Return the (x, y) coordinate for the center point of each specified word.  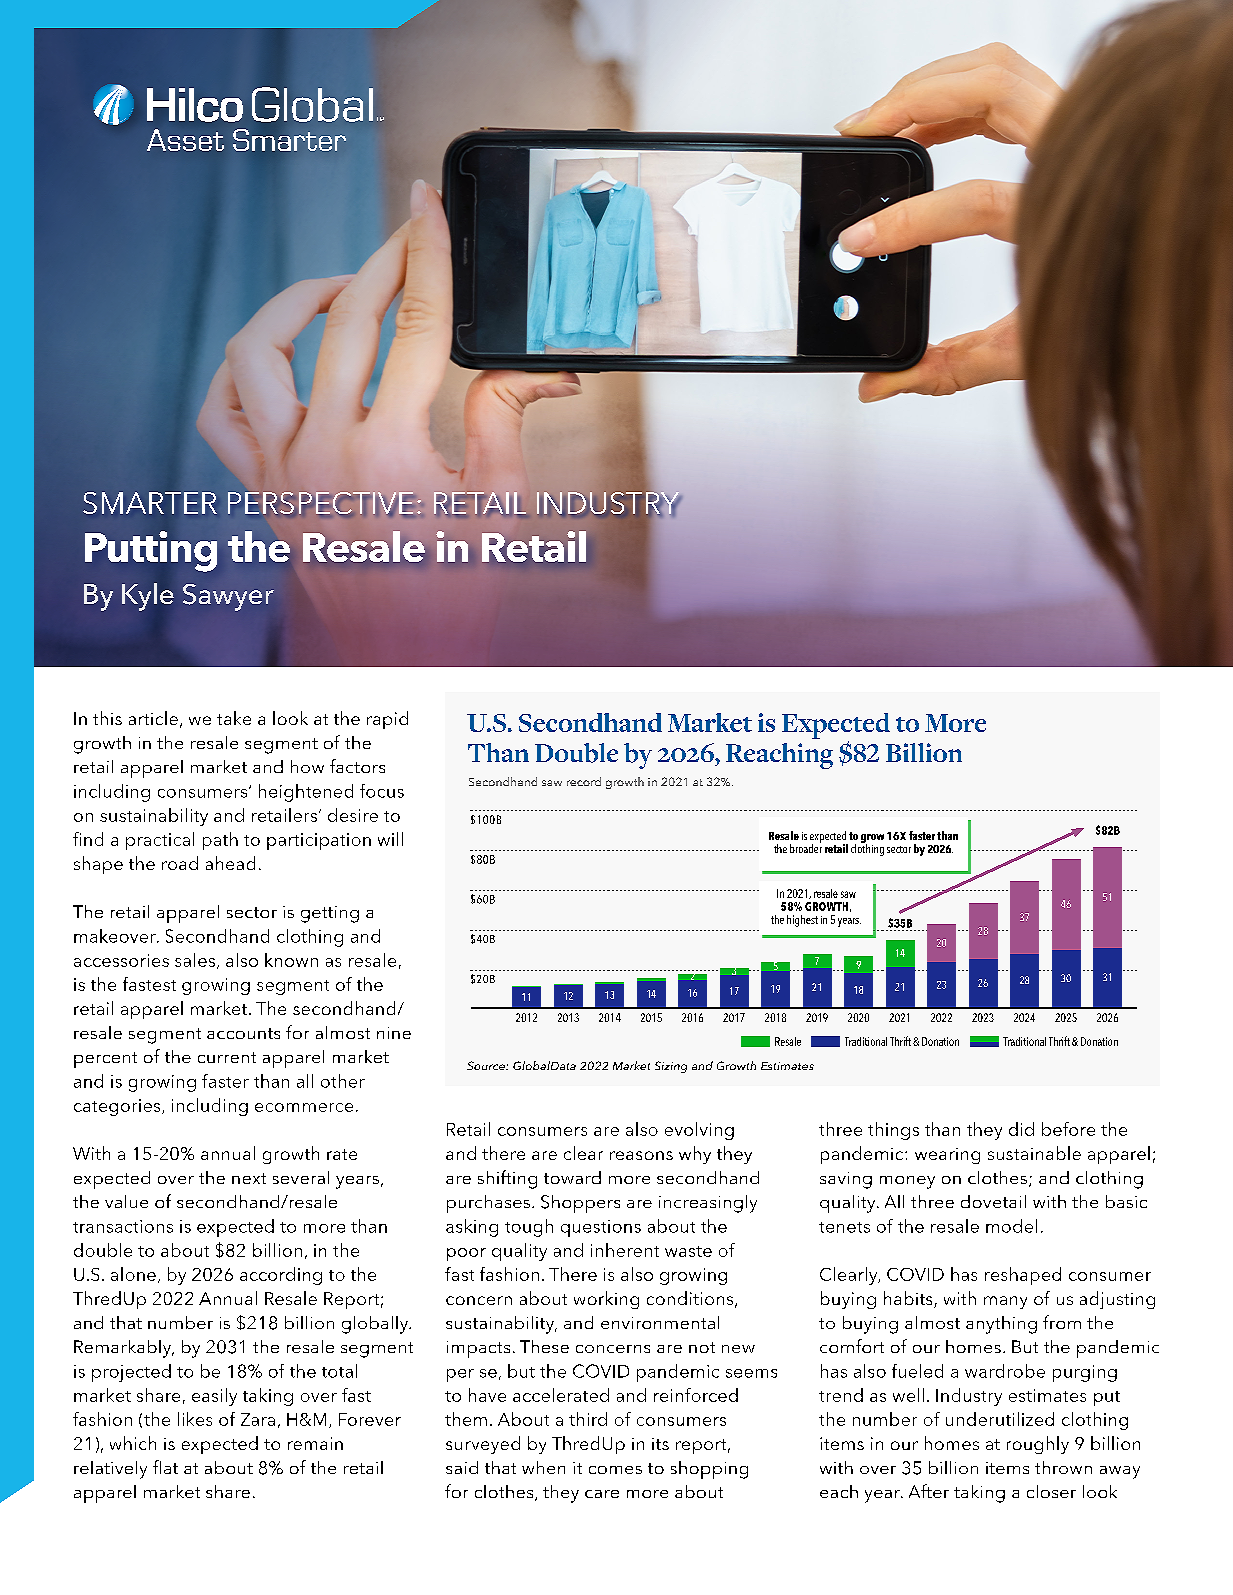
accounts (243, 1033)
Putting (151, 551)
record (584, 781)
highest (802, 921)
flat (165, 1467)
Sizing (671, 1067)
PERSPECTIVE (320, 504)
